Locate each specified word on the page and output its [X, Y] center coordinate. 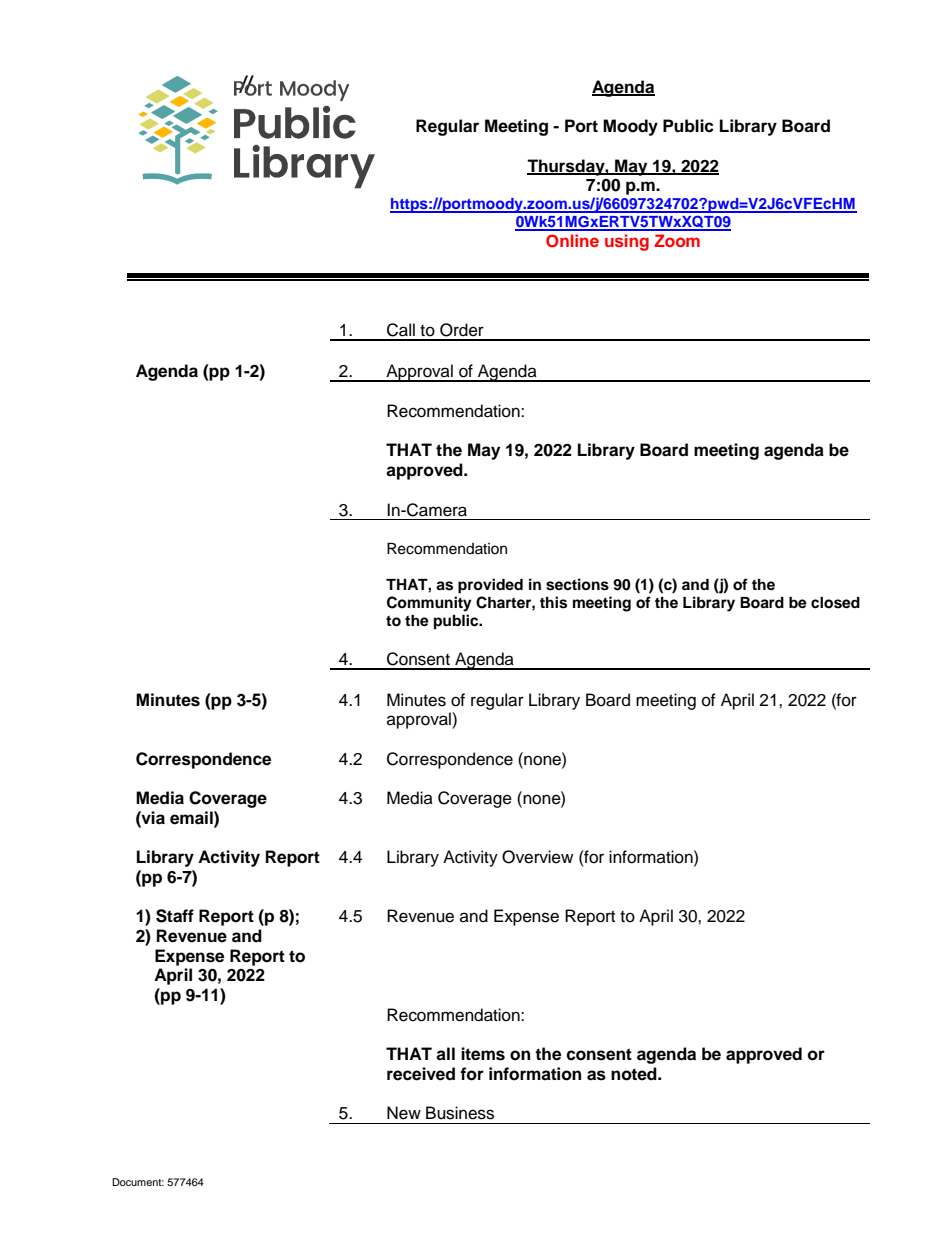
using [627, 242]
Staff [175, 916]
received [421, 1074]
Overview [537, 857]
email [192, 818]
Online [572, 241]
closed [835, 603]
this [553, 602]
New [404, 1113]
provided [490, 586]
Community [429, 604]
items [483, 1054]
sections [577, 584]
